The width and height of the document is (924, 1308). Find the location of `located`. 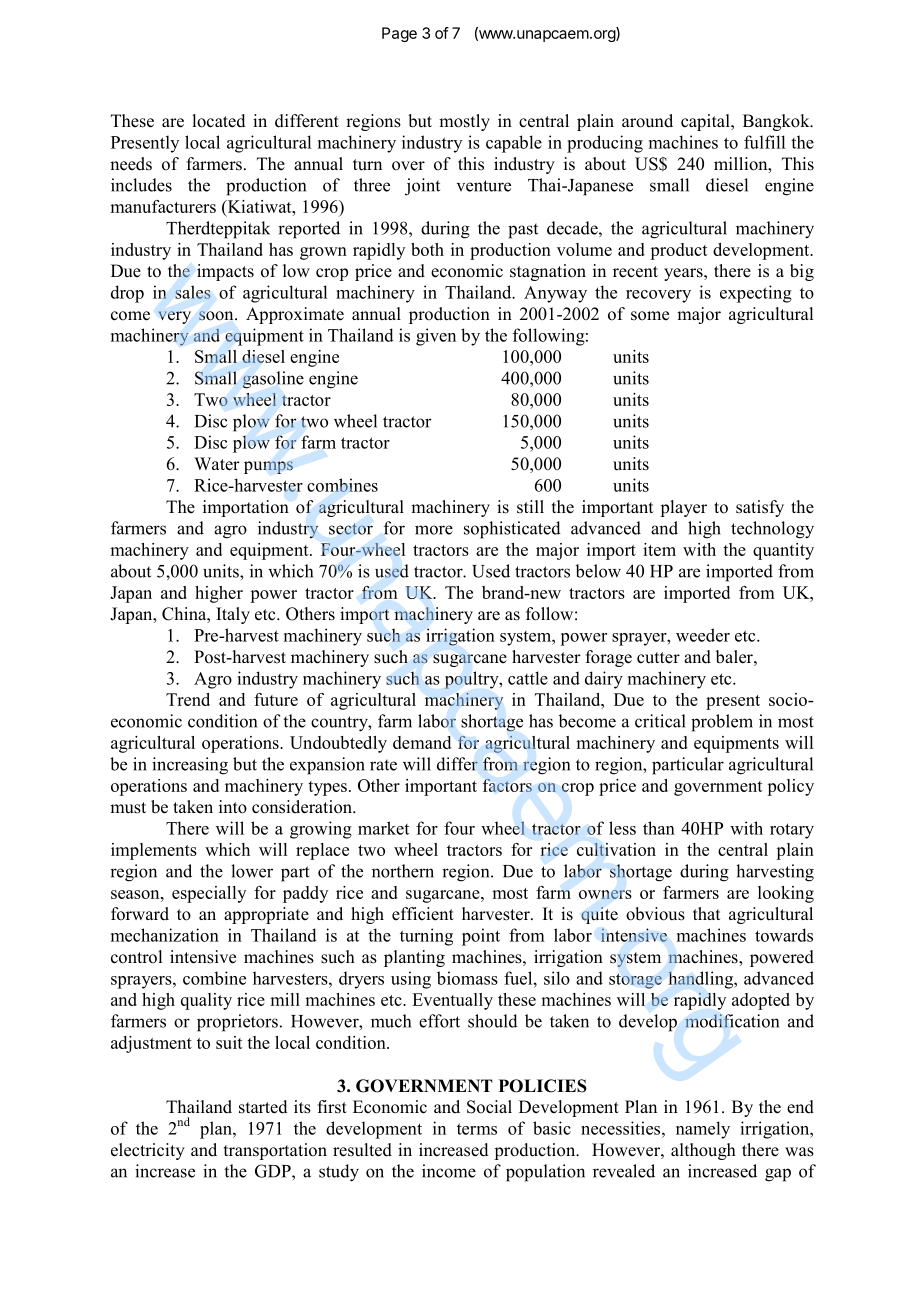

located is located at coordinates (218, 121).
